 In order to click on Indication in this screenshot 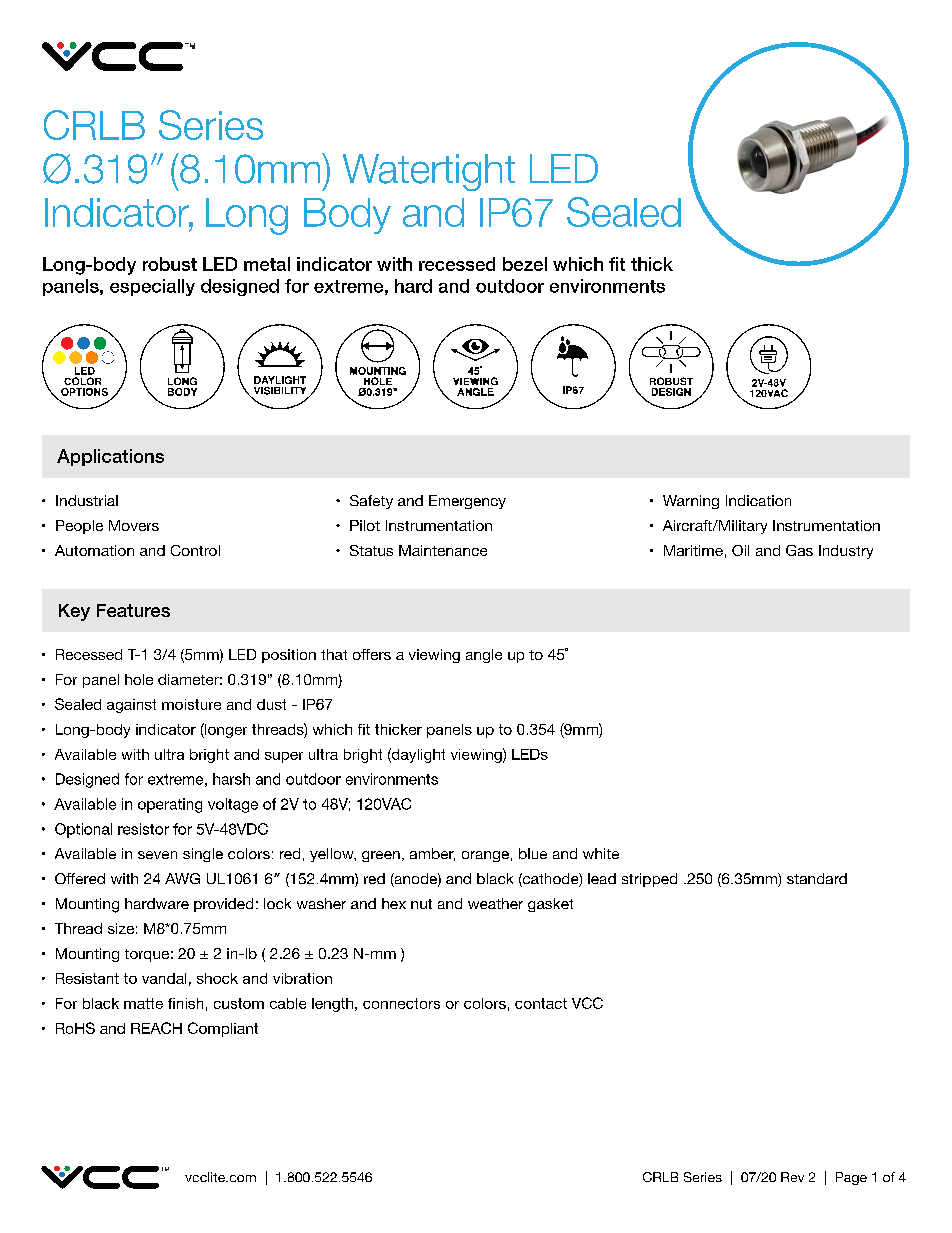, I will do `click(758, 500)`.
